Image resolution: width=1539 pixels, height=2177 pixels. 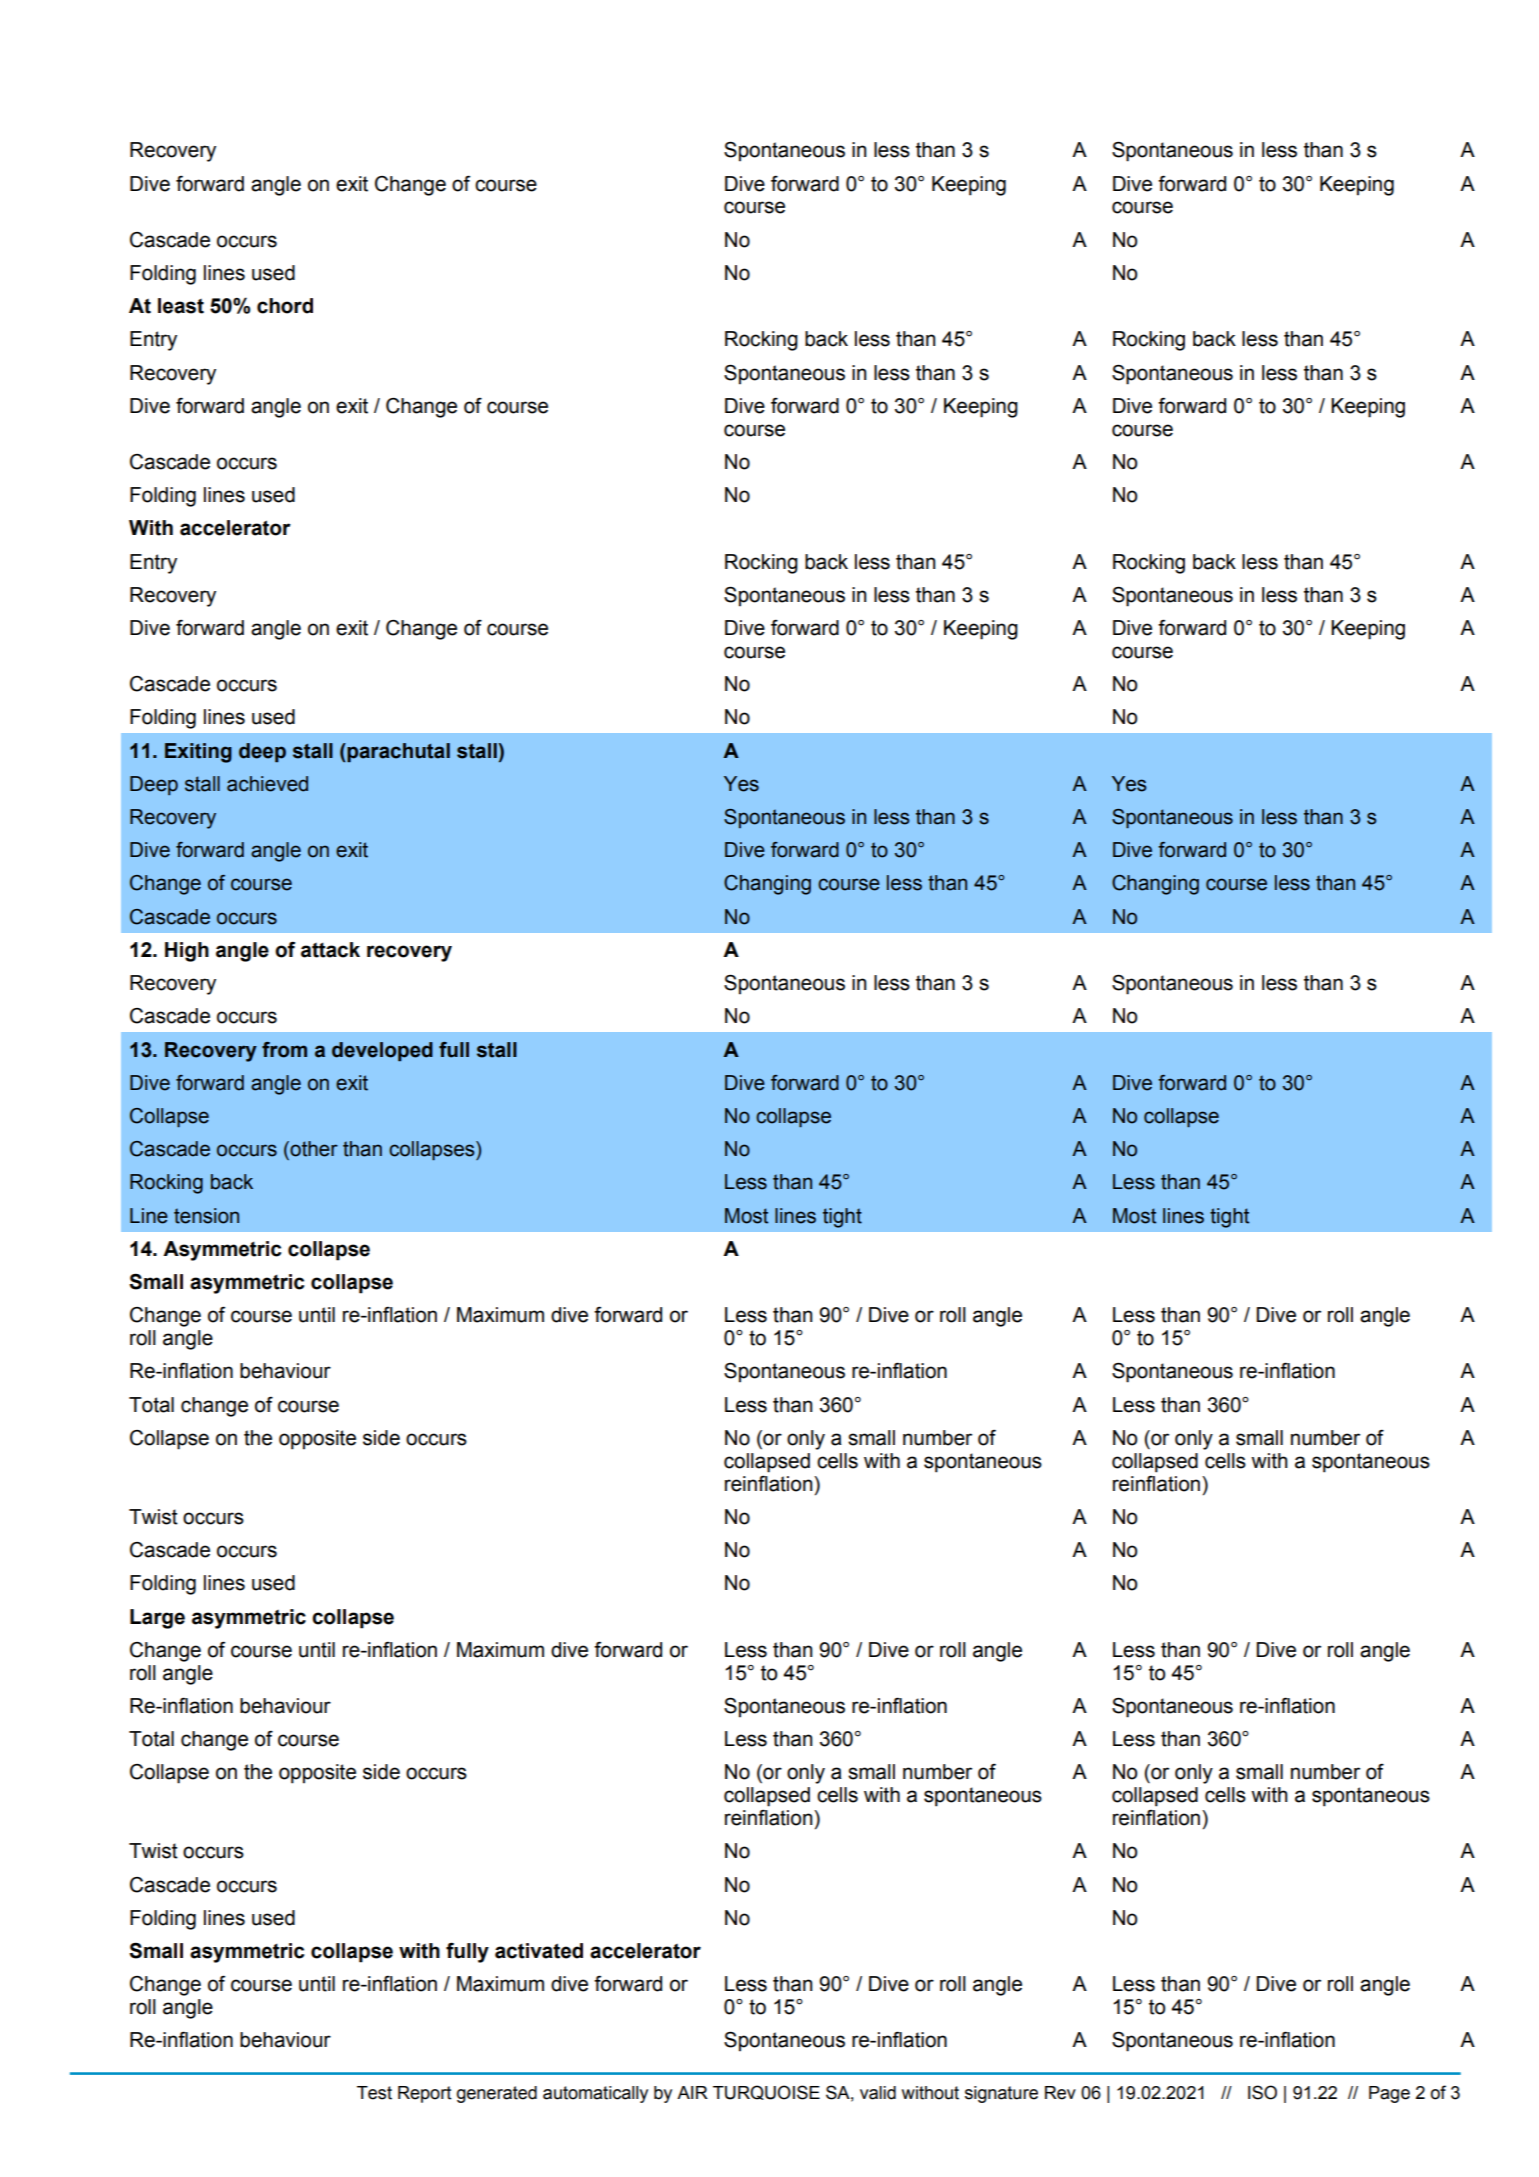 What do you see at coordinates (206, 1216) in the image?
I see `tension` at bounding box center [206, 1216].
